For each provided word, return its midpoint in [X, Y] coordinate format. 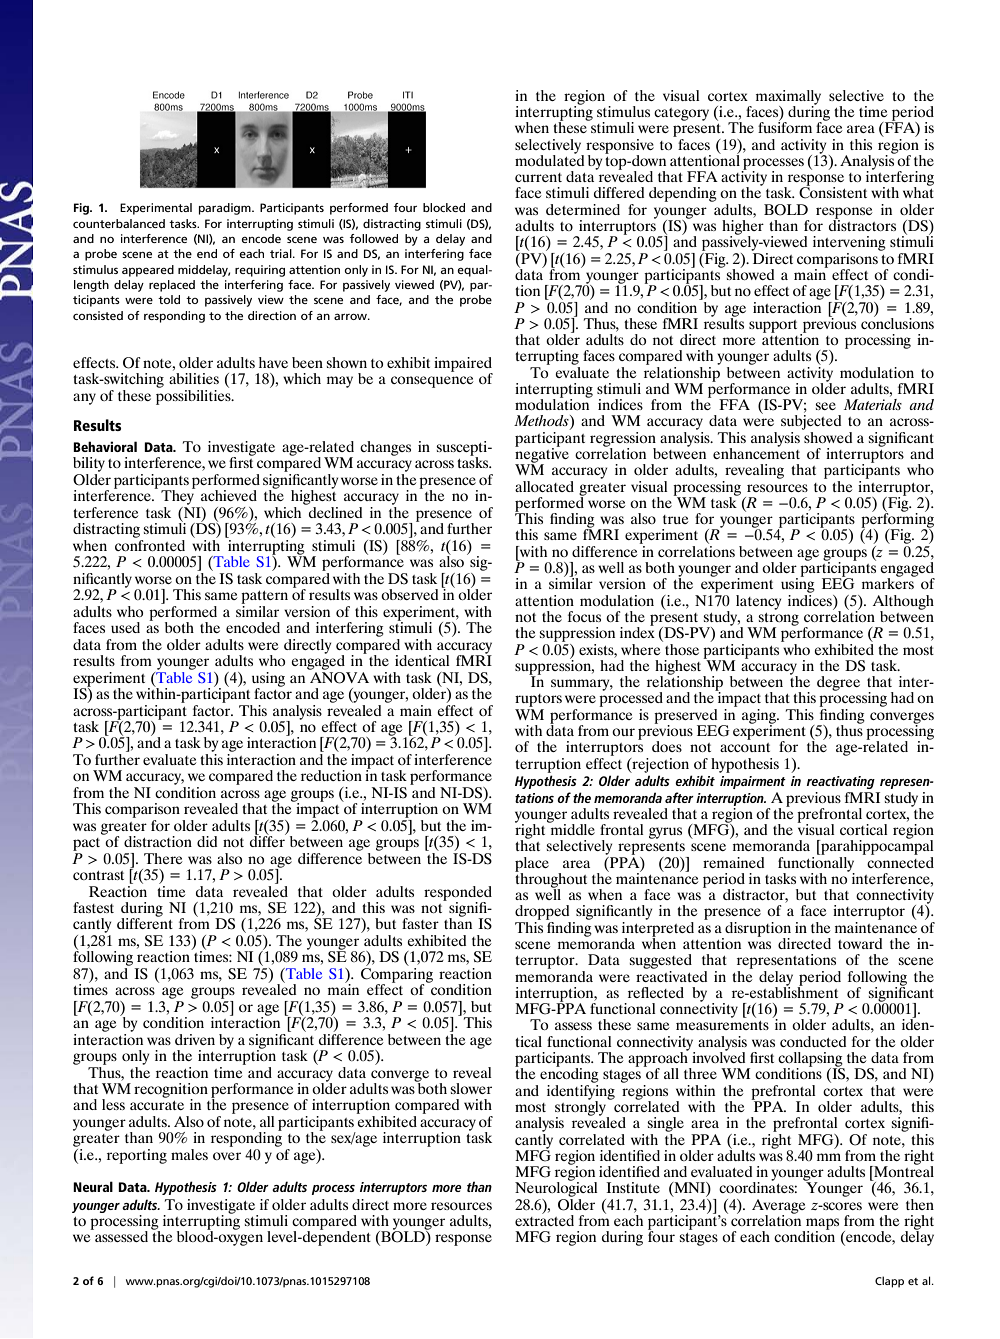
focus [584, 616]
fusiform [785, 126]
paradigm [226, 209]
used [125, 627]
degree [838, 683]
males [189, 1154]
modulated [549, 159]
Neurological [556, 1188]
